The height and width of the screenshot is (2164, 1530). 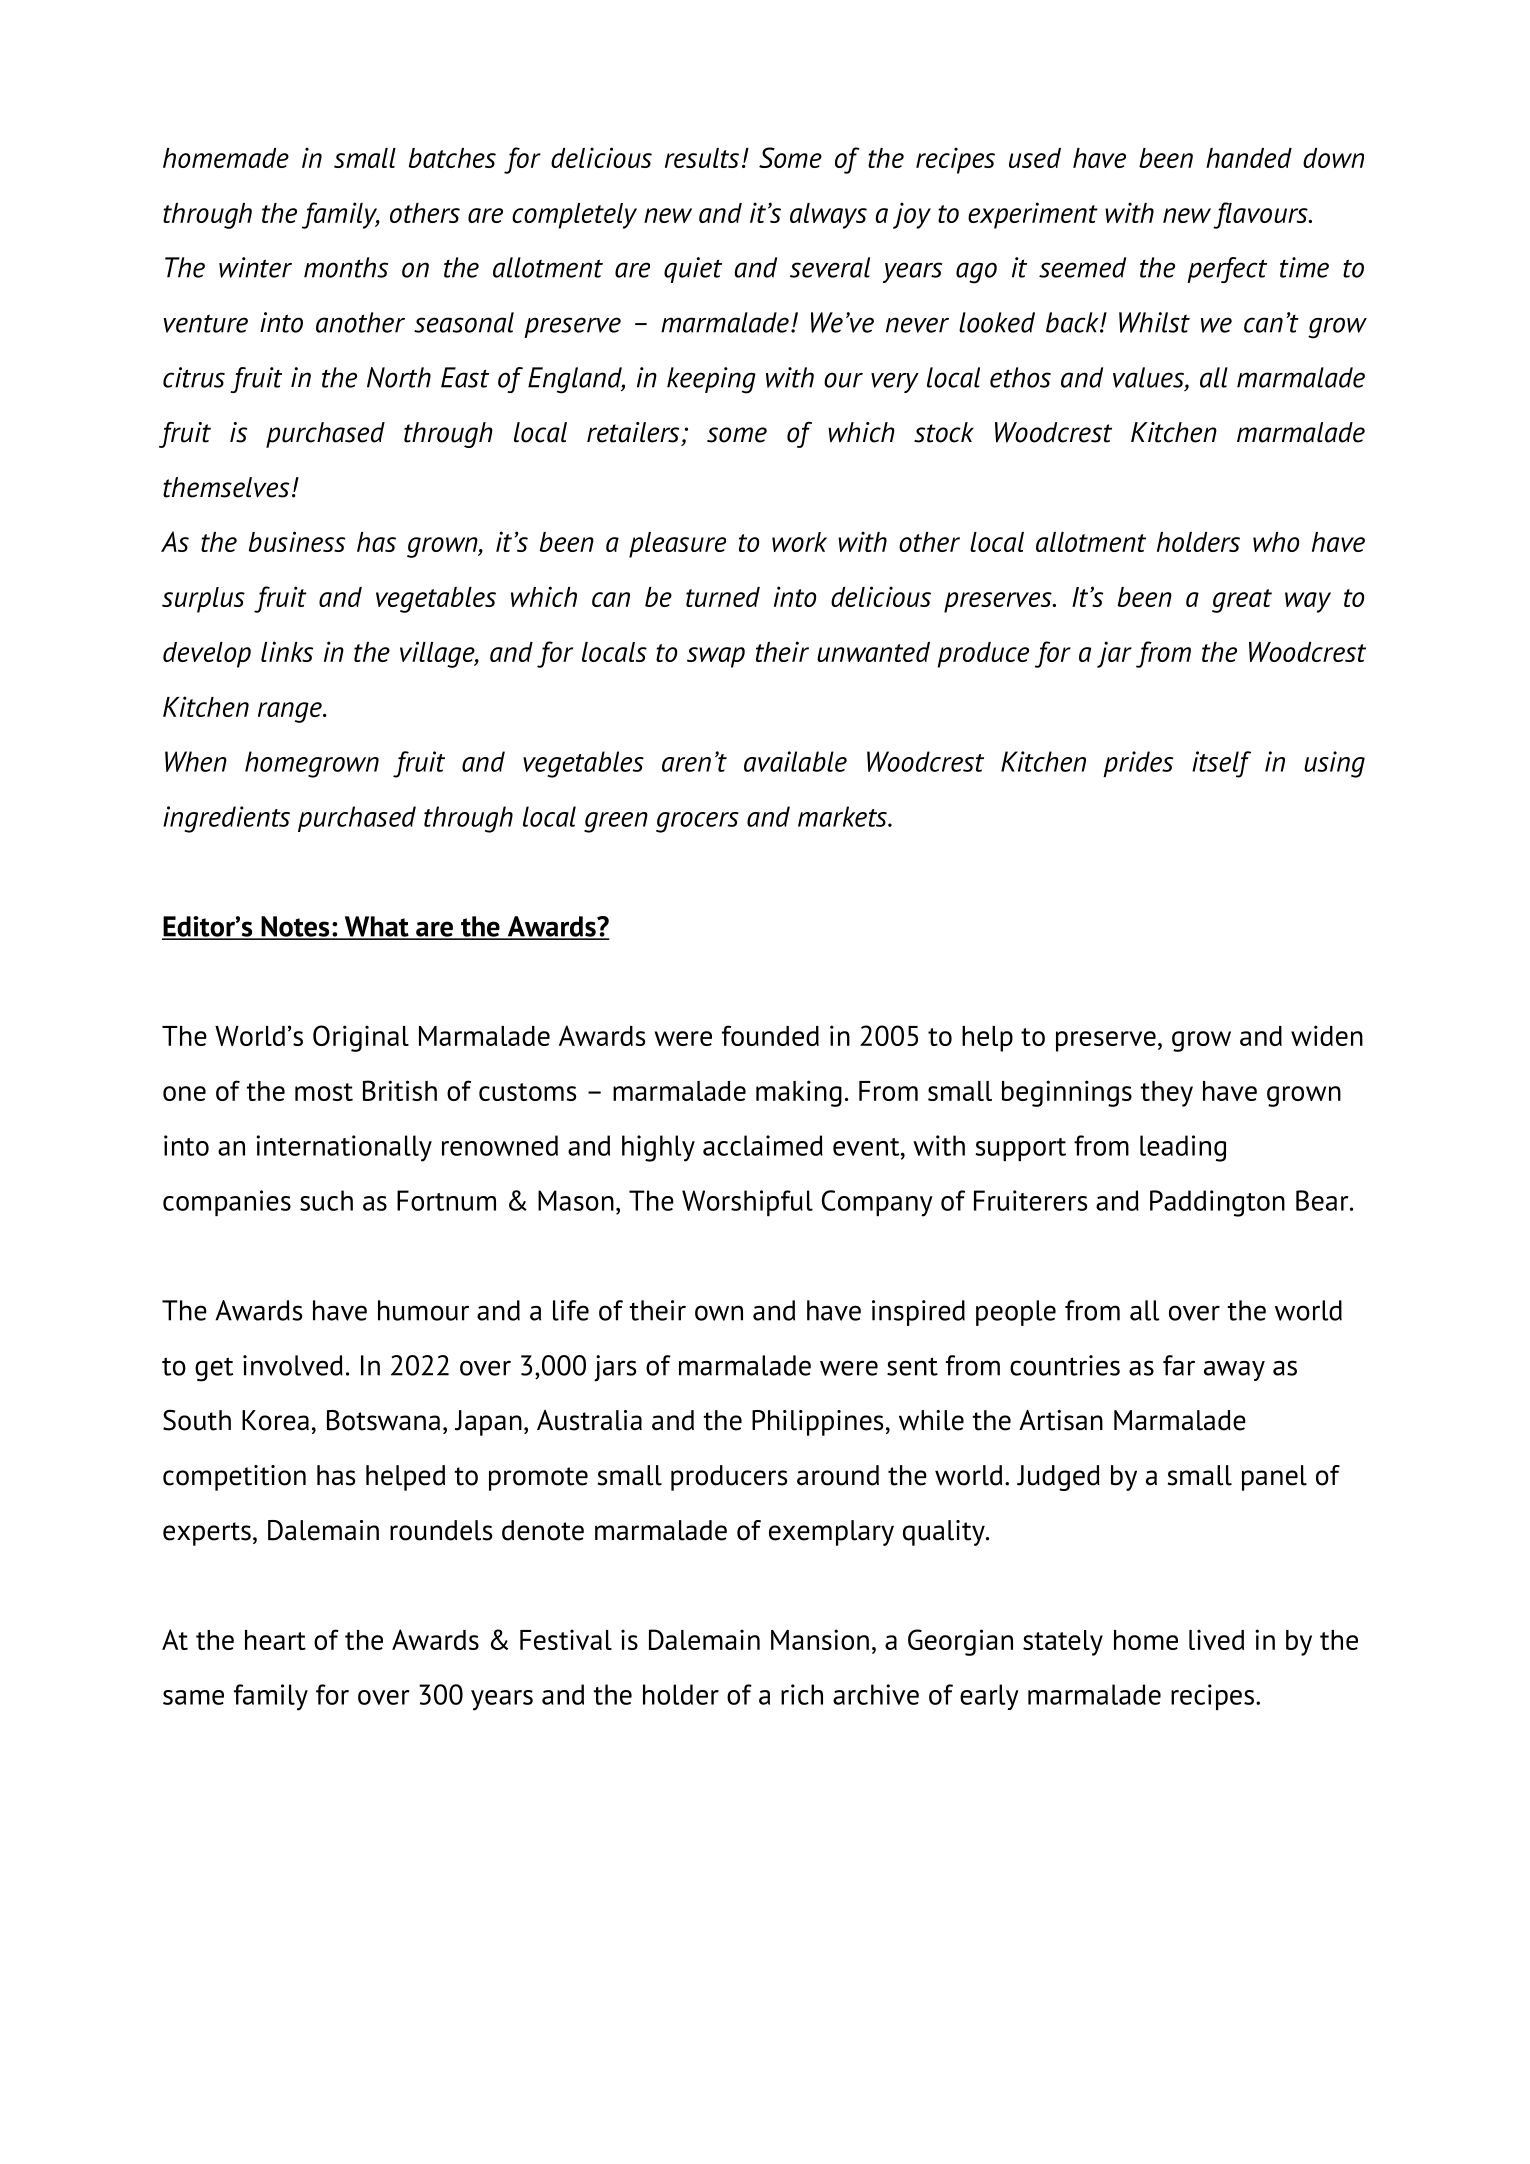 I want to click on months, so click(x=346, y=267).
